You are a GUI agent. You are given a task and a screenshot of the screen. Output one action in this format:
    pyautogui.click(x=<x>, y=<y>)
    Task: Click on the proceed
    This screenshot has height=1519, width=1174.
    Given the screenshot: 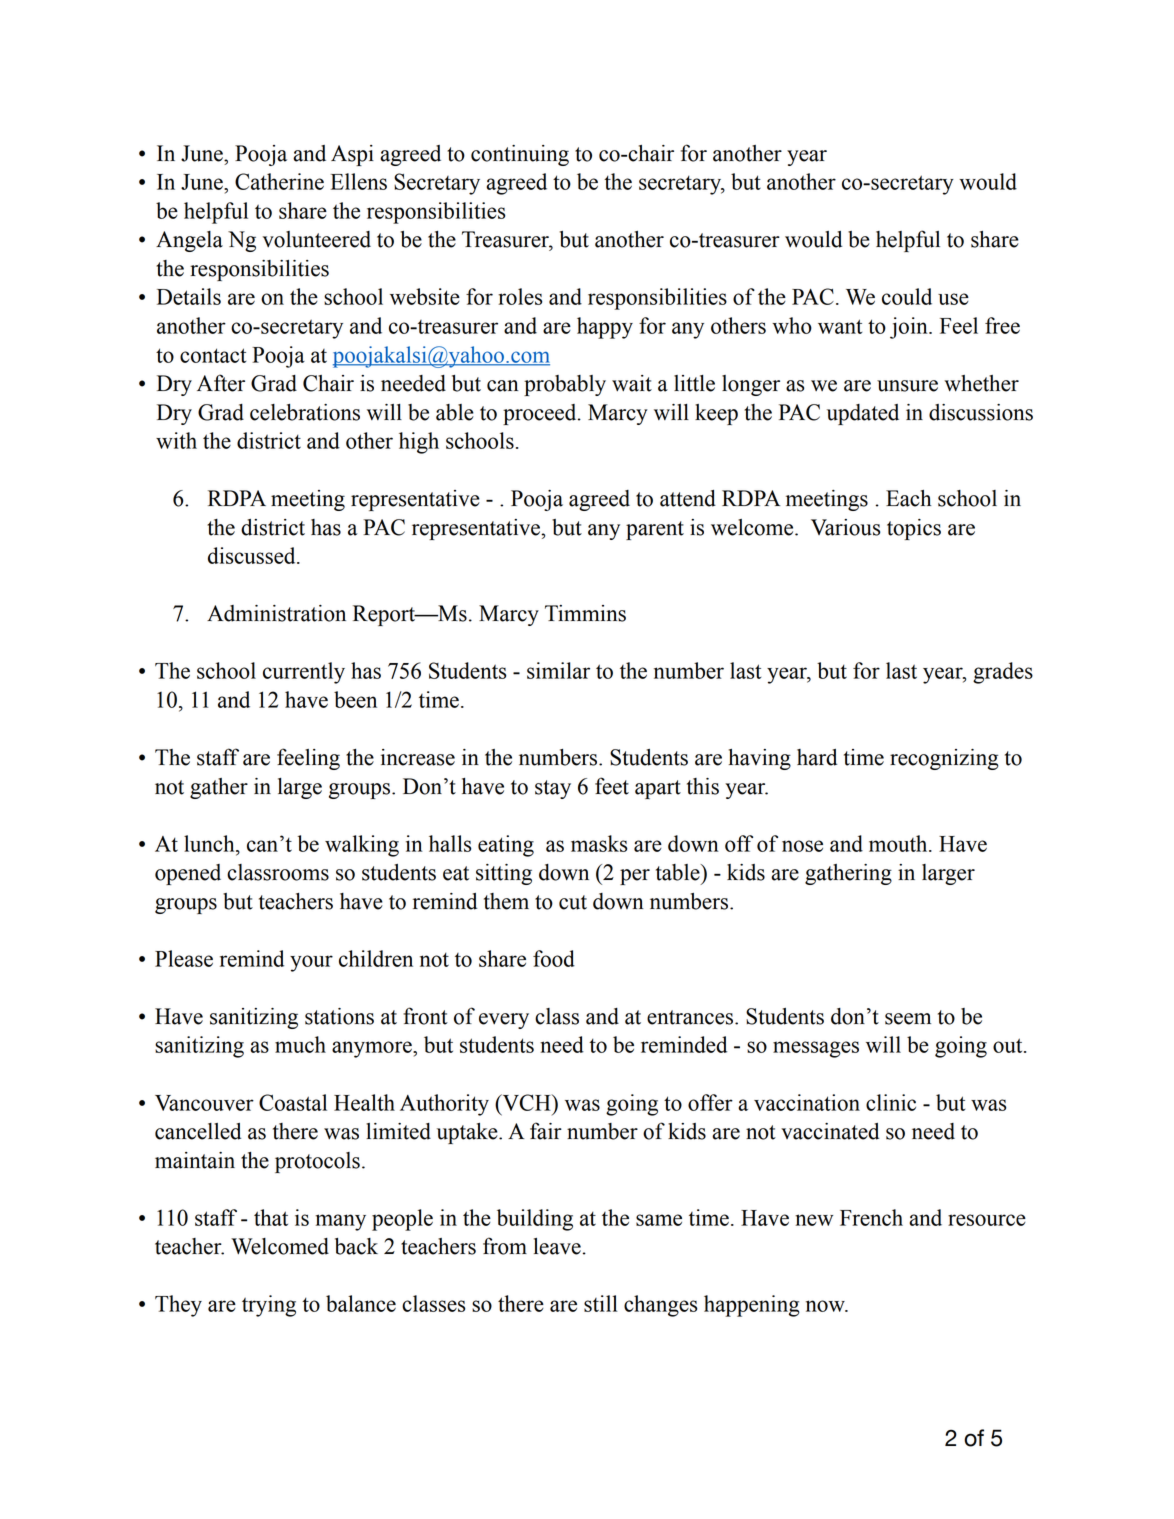 What is the action you would take?
    pyautogui.click(x=541, y=414)
